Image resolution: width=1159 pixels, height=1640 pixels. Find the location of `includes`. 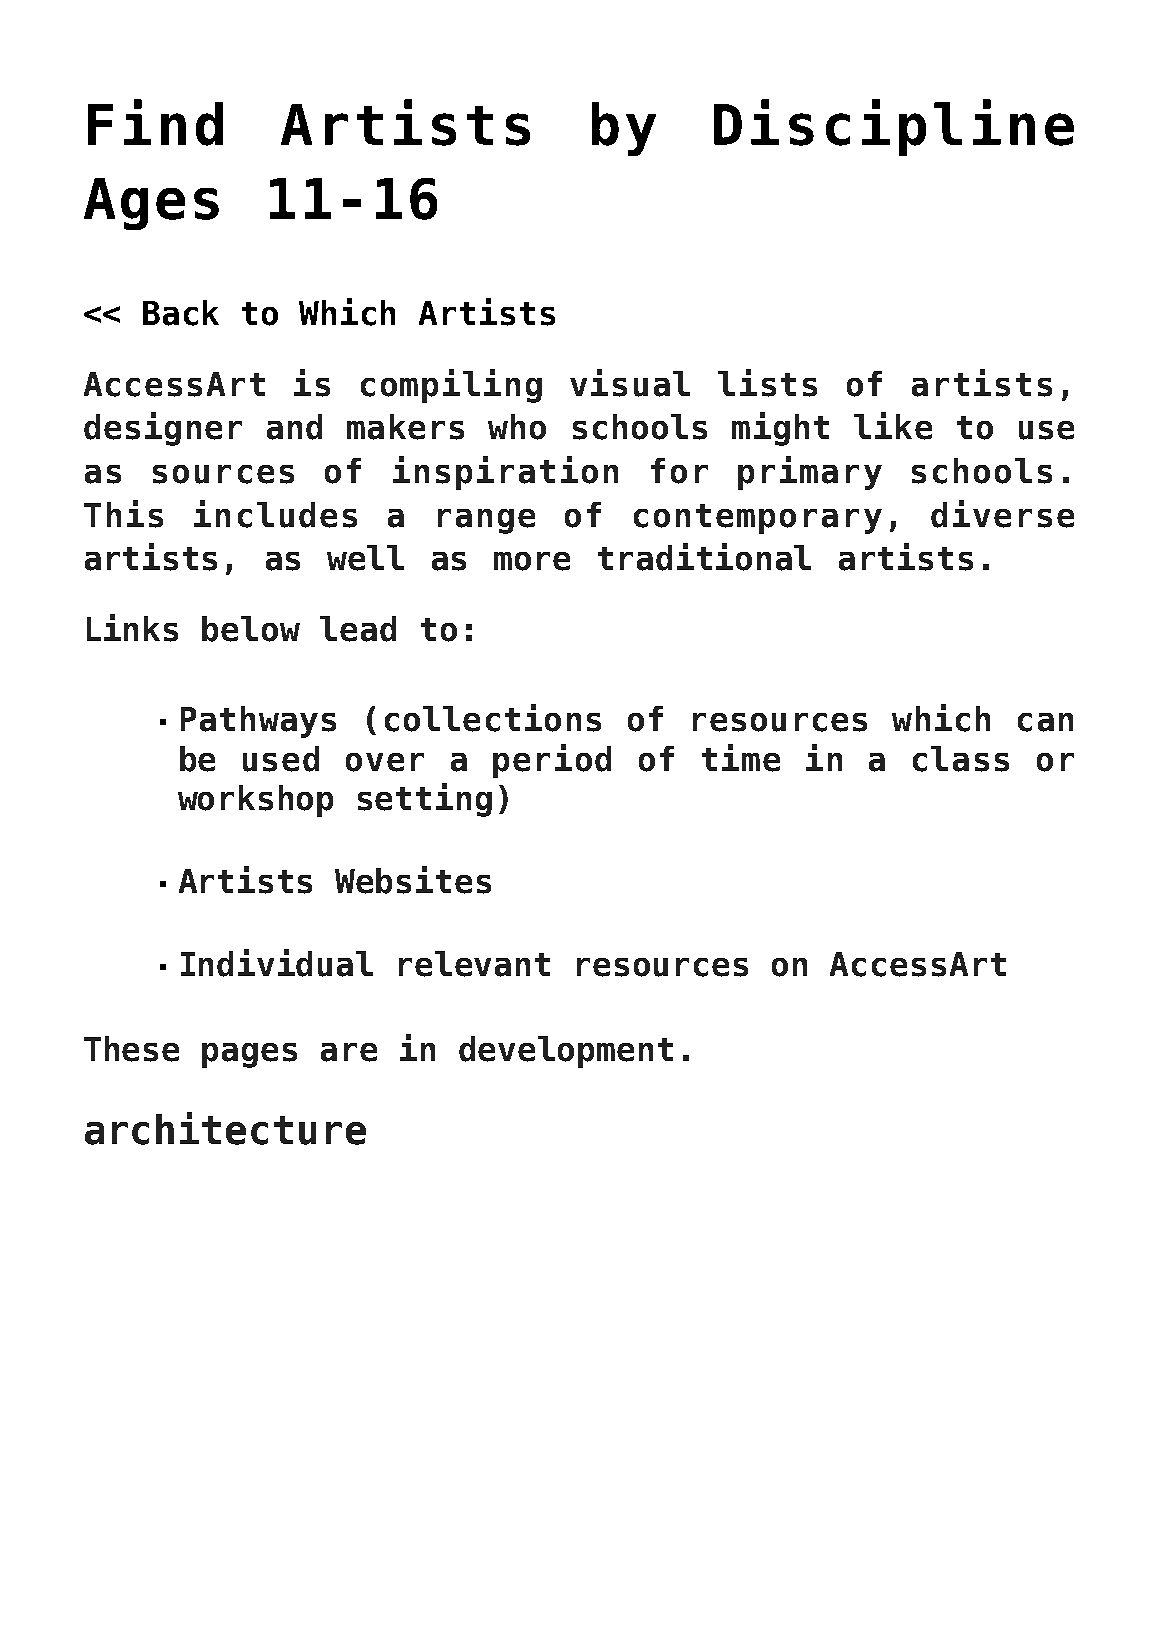

includes is located at coordinates (275, 514).
